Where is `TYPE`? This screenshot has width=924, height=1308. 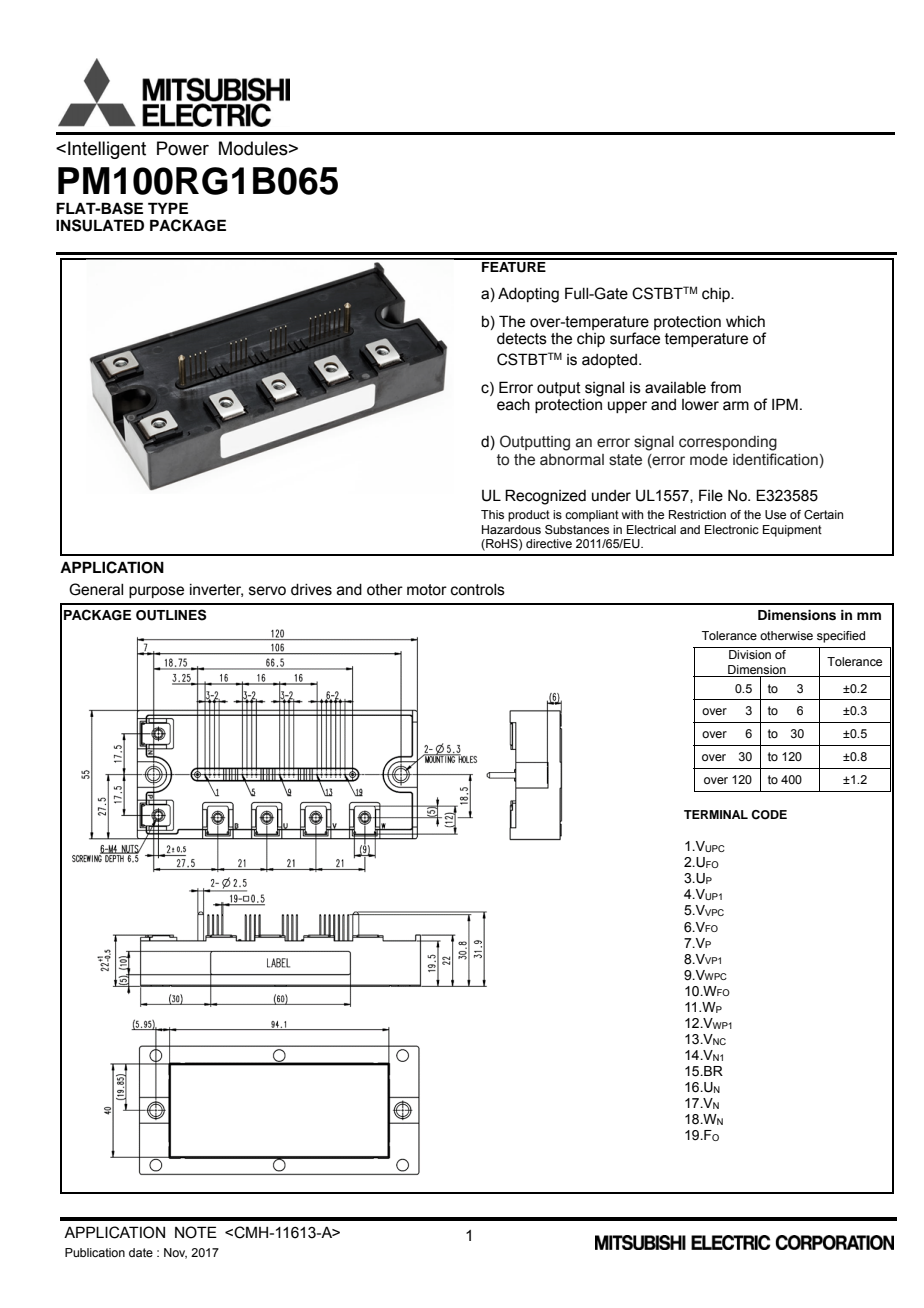 TYPE is located at coordinates (168, 208).
